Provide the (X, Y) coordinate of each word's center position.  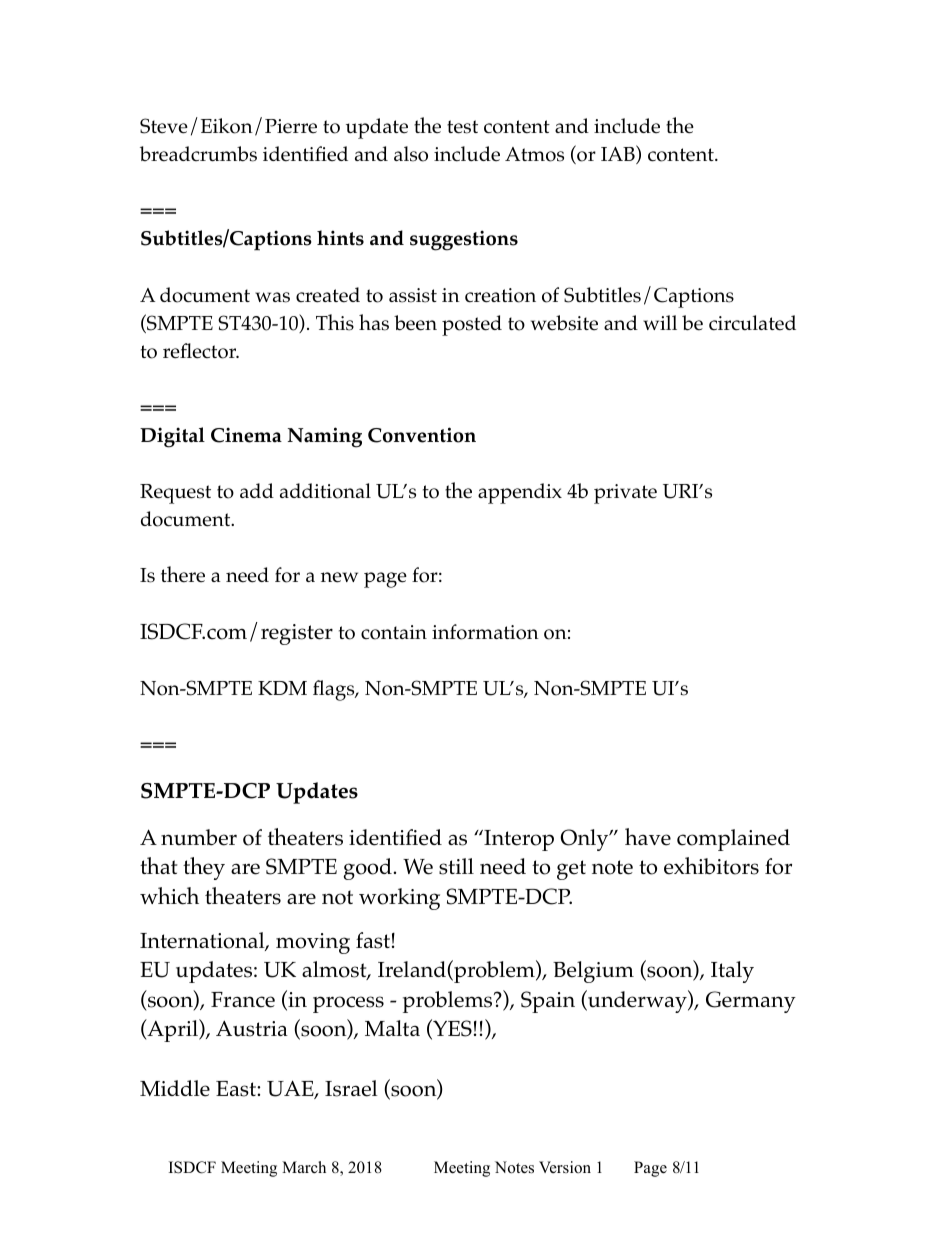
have (648, 837)
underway (637, 1001)
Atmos (534, 154)
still (456, 866)
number (199, 837)
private (625, 494)
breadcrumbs (198, 154)
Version (565, 1167)
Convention (422, 435)
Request (175, 494)
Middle (175, 1088)
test (462, 127)
